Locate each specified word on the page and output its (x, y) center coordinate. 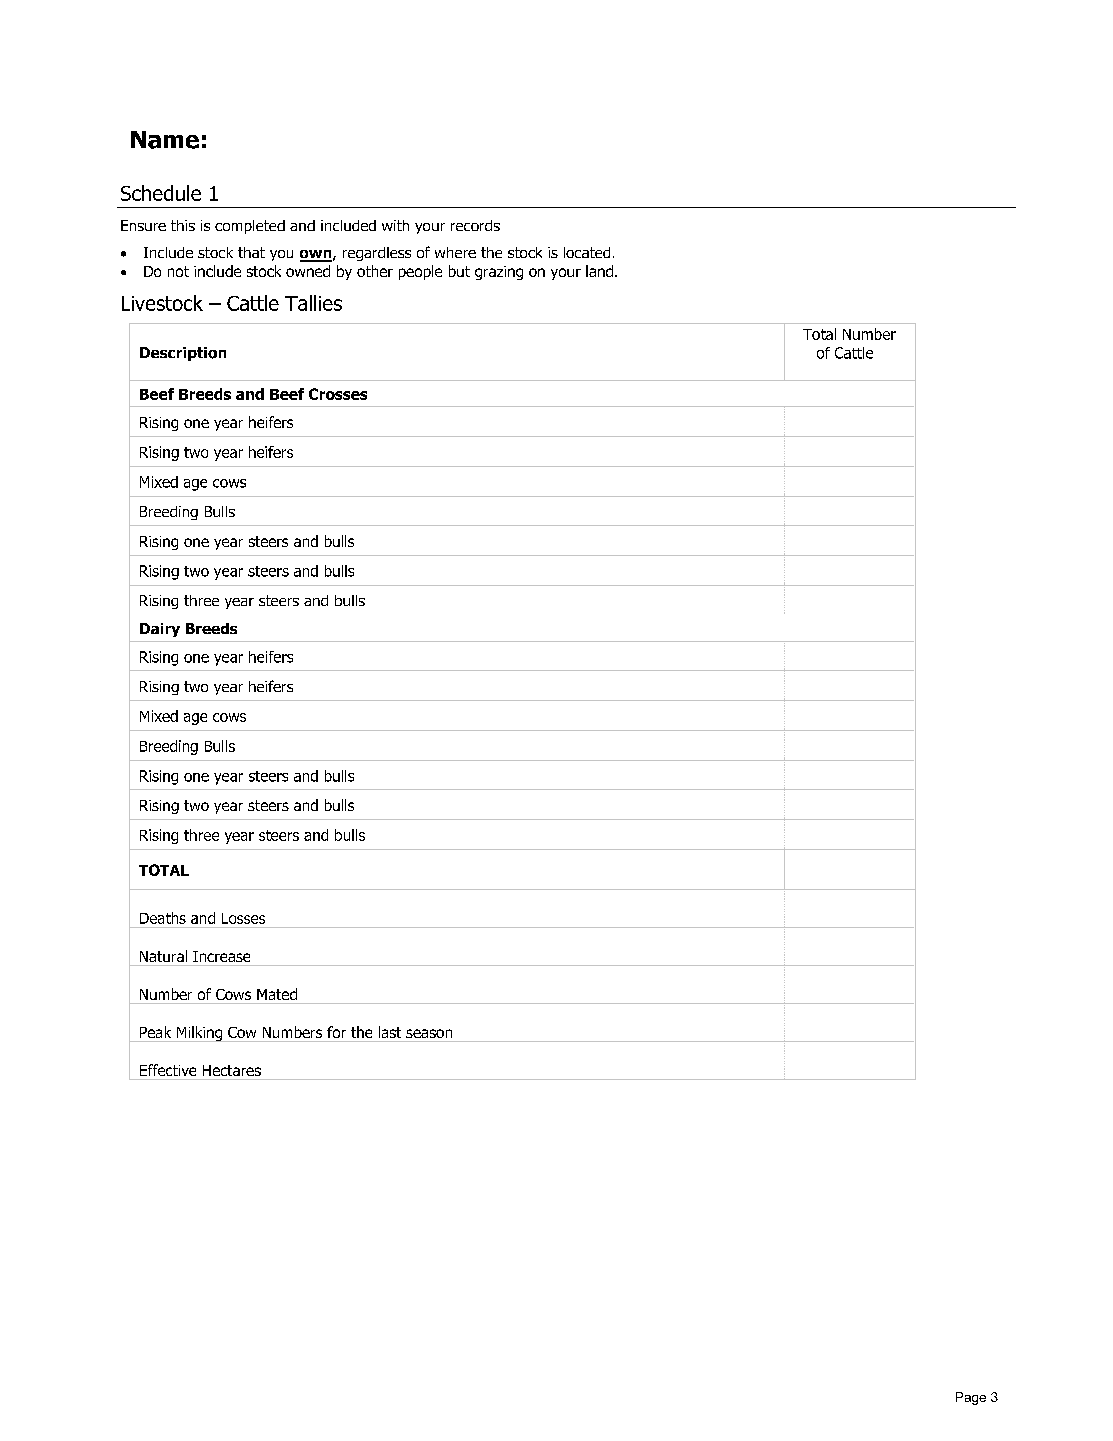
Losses (243, 918)
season (429, 1033)
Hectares (232, 1070)
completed (250, 227)
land (601, 271)
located (587, 252)
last (390, 1032)
